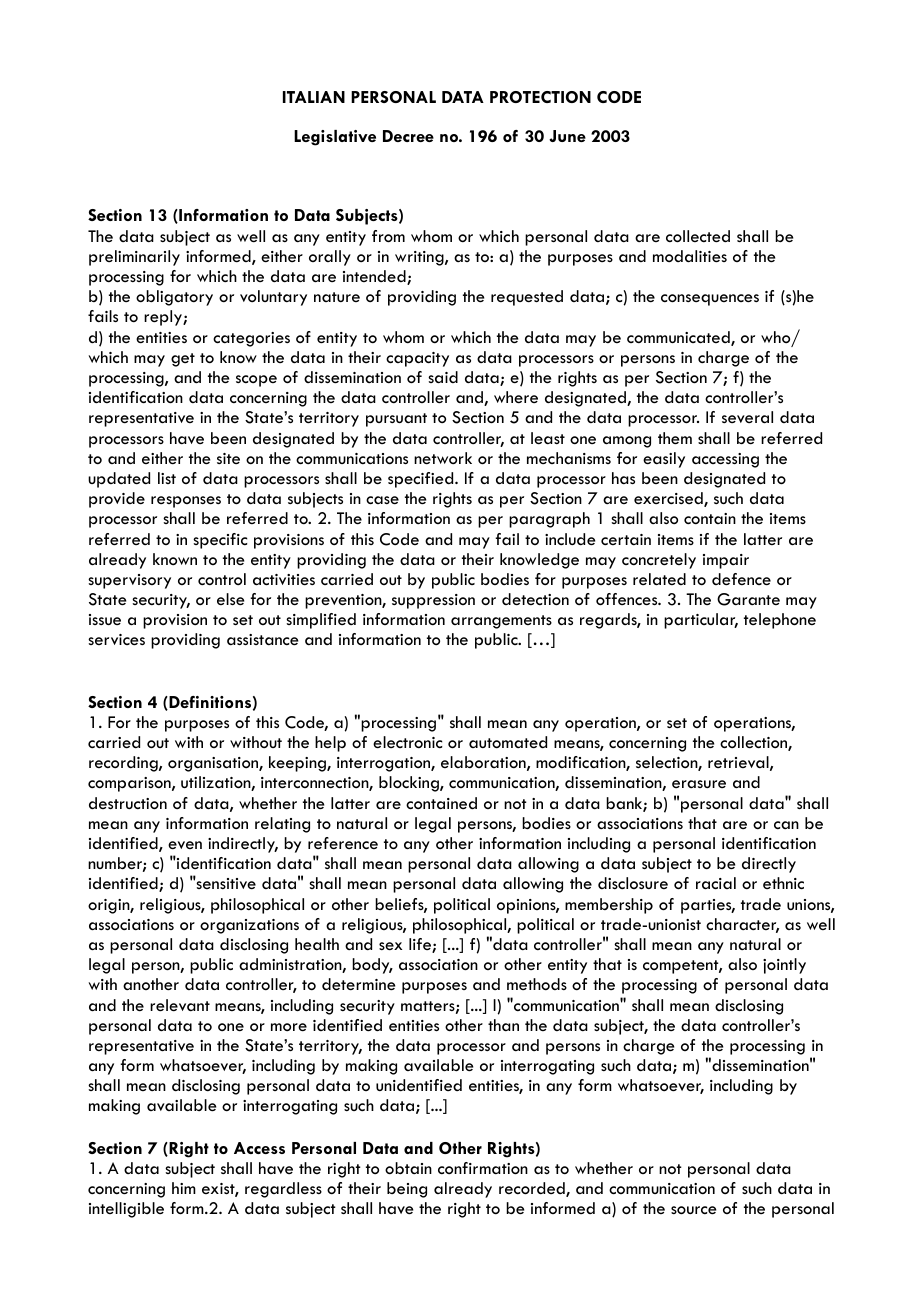 The image size is (924, 1308). What do you see at coordinates (314, 97) in the screenshot?
I see `ITALIAN` at bounding box center [314, 97].
